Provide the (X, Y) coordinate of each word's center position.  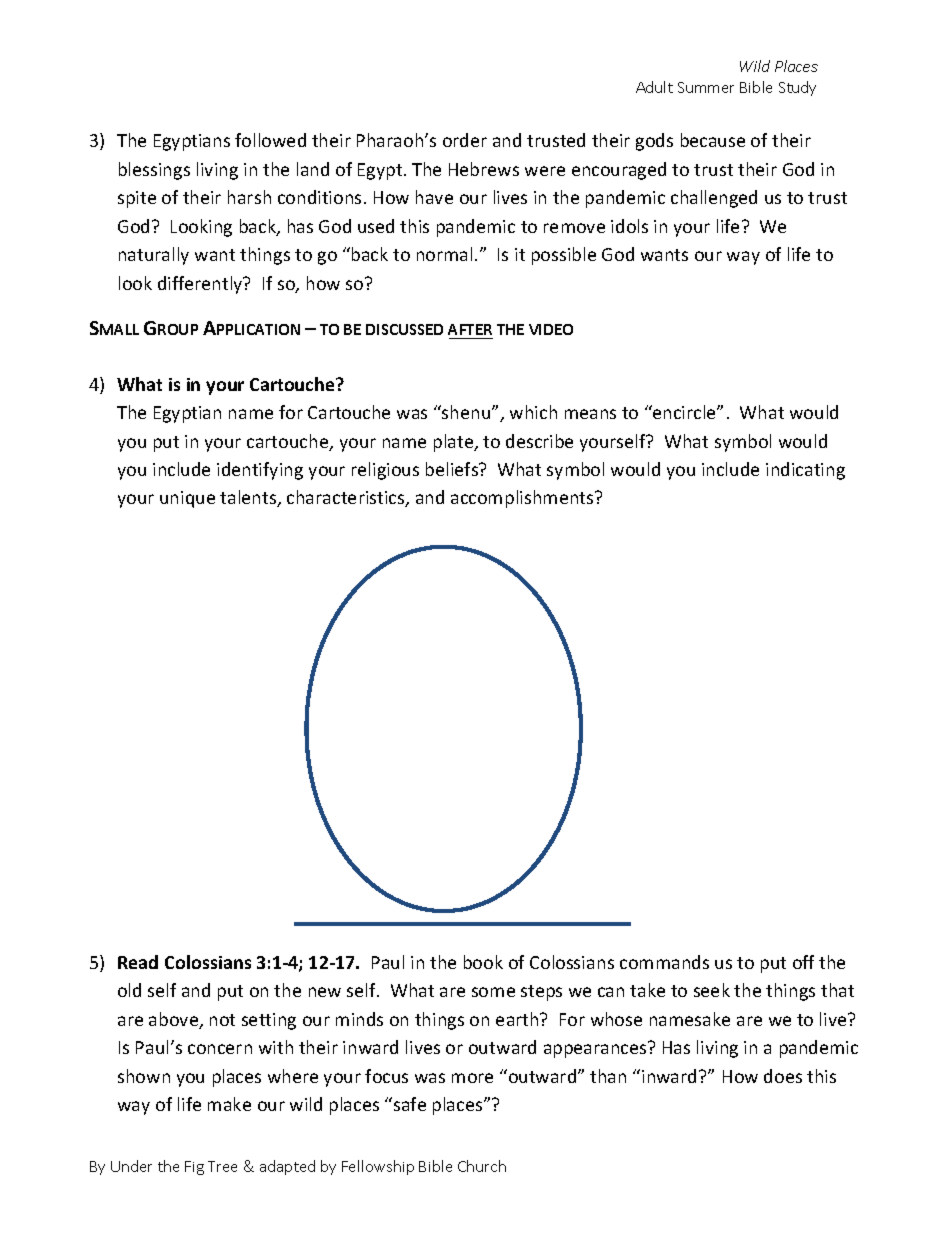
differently (201, 285)
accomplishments (523, 499)
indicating (805, 471)
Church (482, 1166)
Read (138, 962)
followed (270, 140)
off (803, 962)
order (465, 140)
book (483, 962)
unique (187, 499)
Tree (222, 1166)
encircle (684, 412)
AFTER (470, 329)
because (713, 140)
